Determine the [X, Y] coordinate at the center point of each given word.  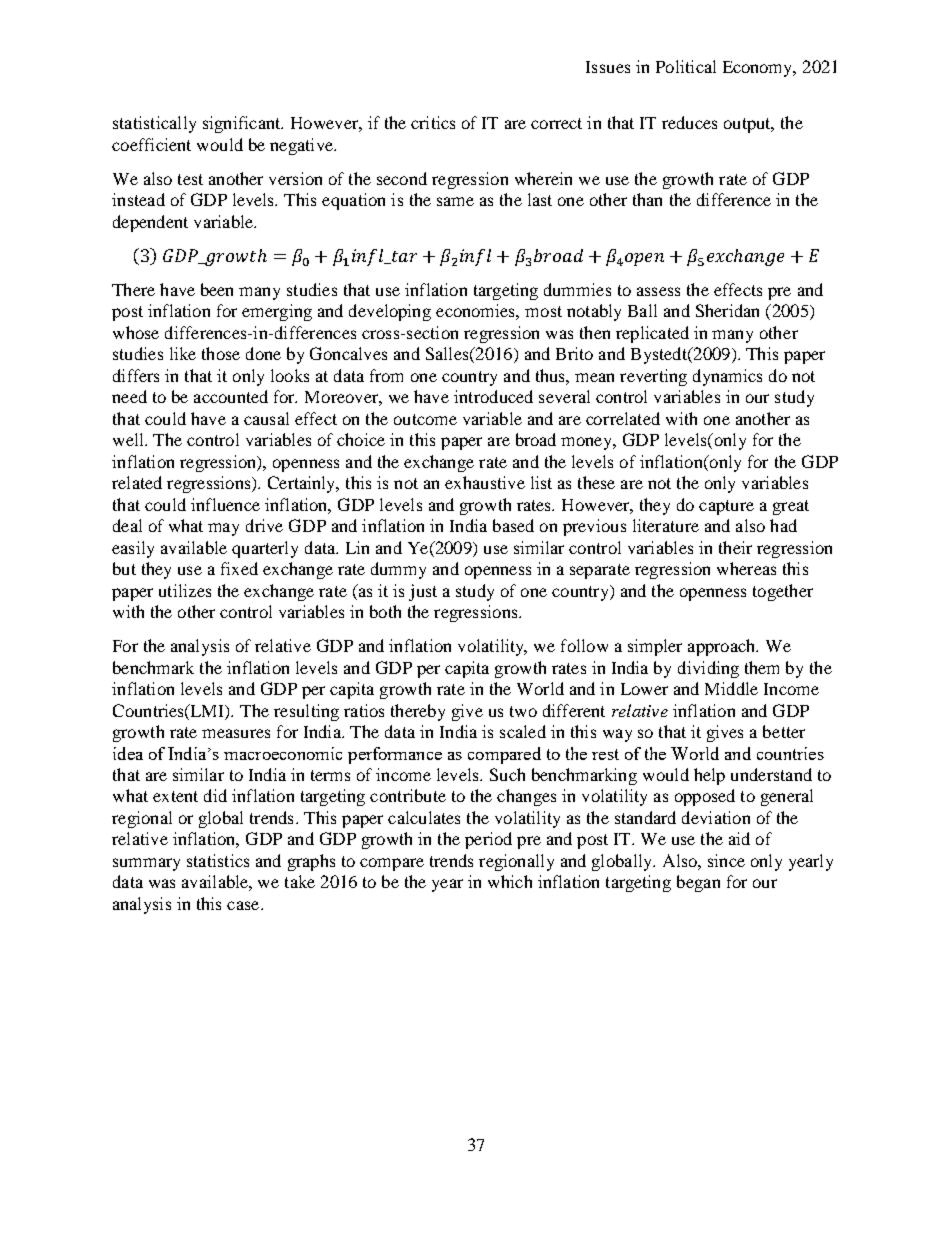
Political [686, 66]
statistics [218, 860]
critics [433, 122]
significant [243, 124]
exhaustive [485, 482]
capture [726, 507]
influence [225, 504]
